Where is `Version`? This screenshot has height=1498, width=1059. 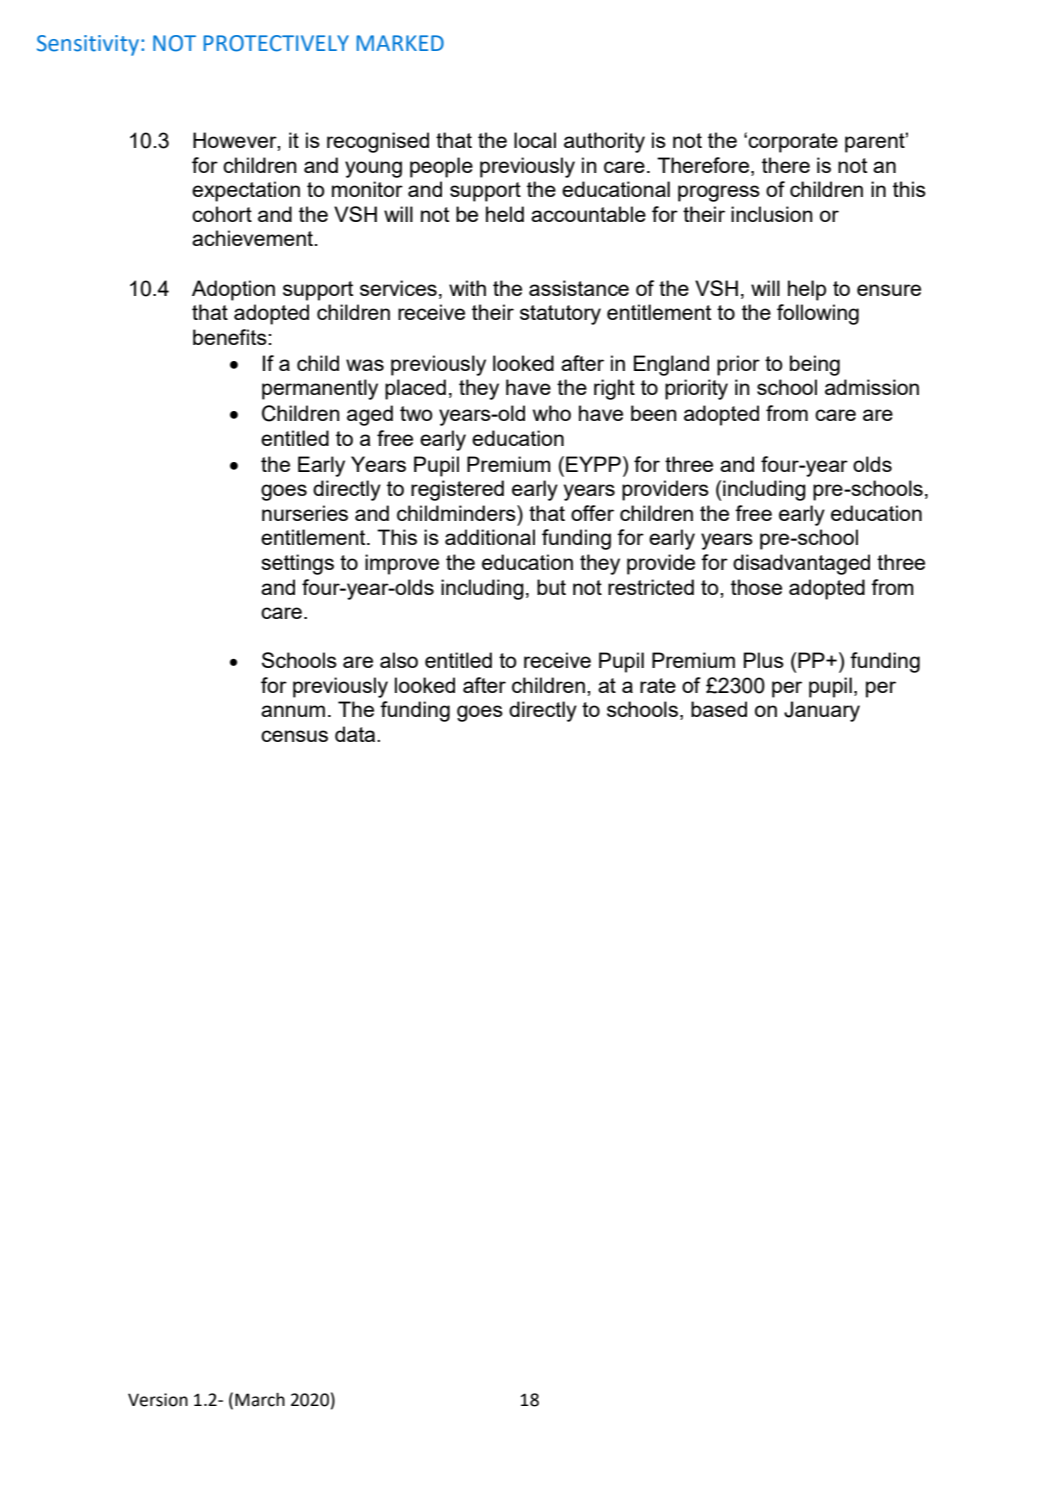
Version is located at coordinates (158, 1400).
